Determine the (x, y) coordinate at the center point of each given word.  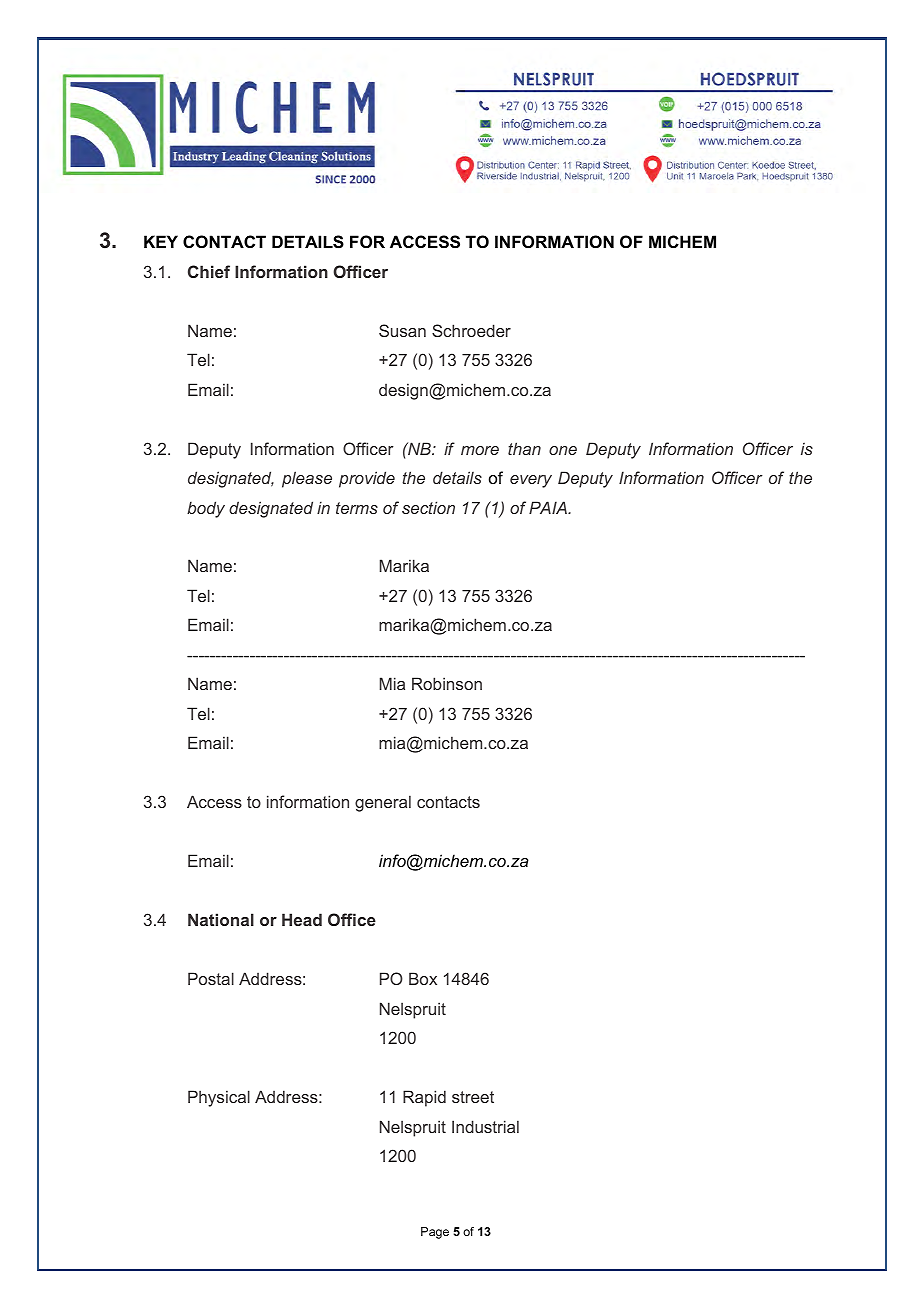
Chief (209, 271)
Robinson (447, 683)
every (531, 481)
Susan (402, 330)
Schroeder (471, 330)
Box (423, 978)
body (206, 509)
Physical (219, 1098)
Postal (211, 978)
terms (357, 508)
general (383, 803)
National (221, 919)
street (473, 1097)
